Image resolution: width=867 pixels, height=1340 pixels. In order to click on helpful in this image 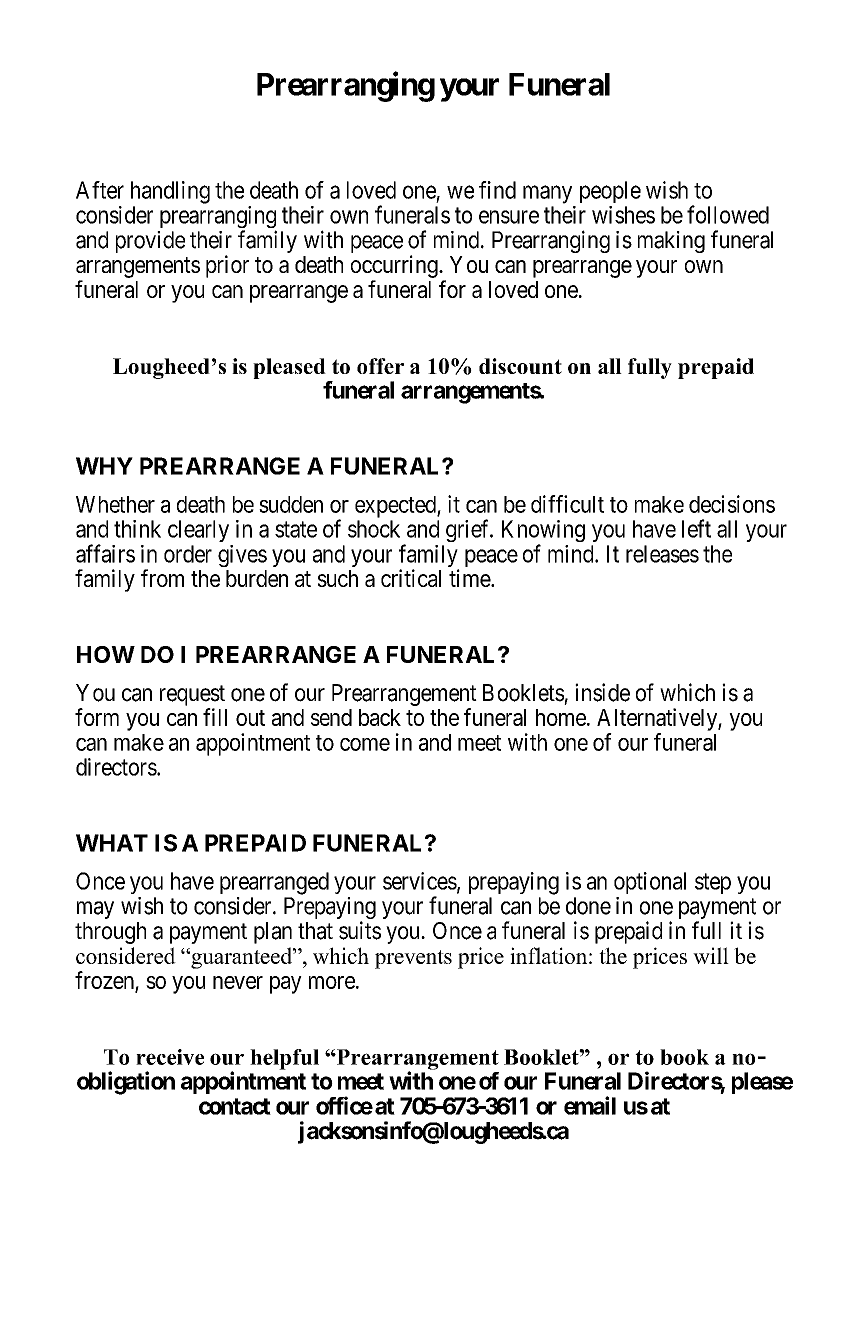, I will do `click(284, 1059)`.
